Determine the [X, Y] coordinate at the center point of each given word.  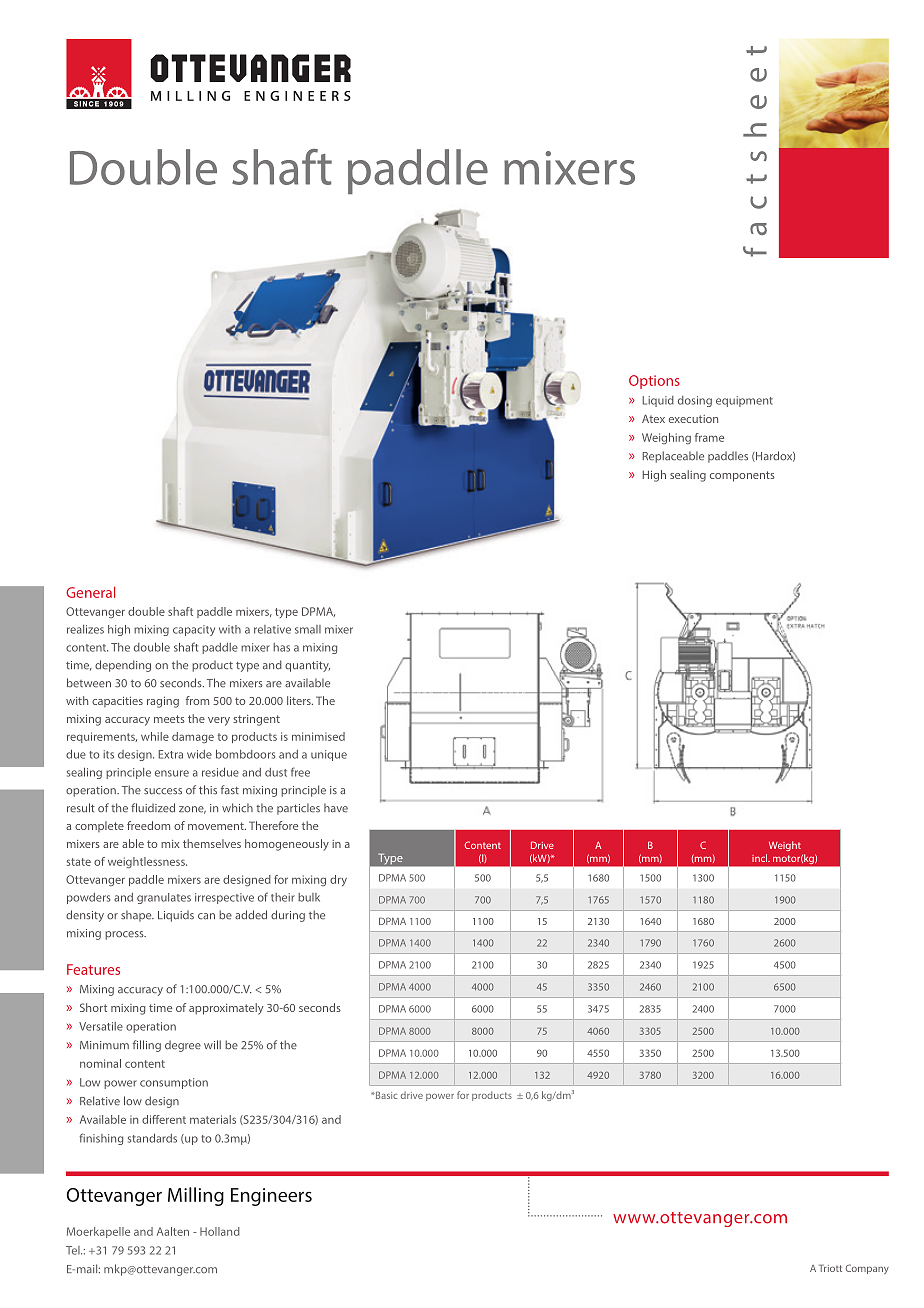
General [90, 592]
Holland [220, 1231]
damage [193, 737]
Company [867, 1269]
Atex [653, 418]
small [308, 629]
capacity [194, 630]
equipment [744, 401]
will [212, 1044]
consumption [174, 1083]
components [742, 476]
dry [338, 880]
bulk [309, 897]
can [206, 916]
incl [761, 858]
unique [329, 755]
